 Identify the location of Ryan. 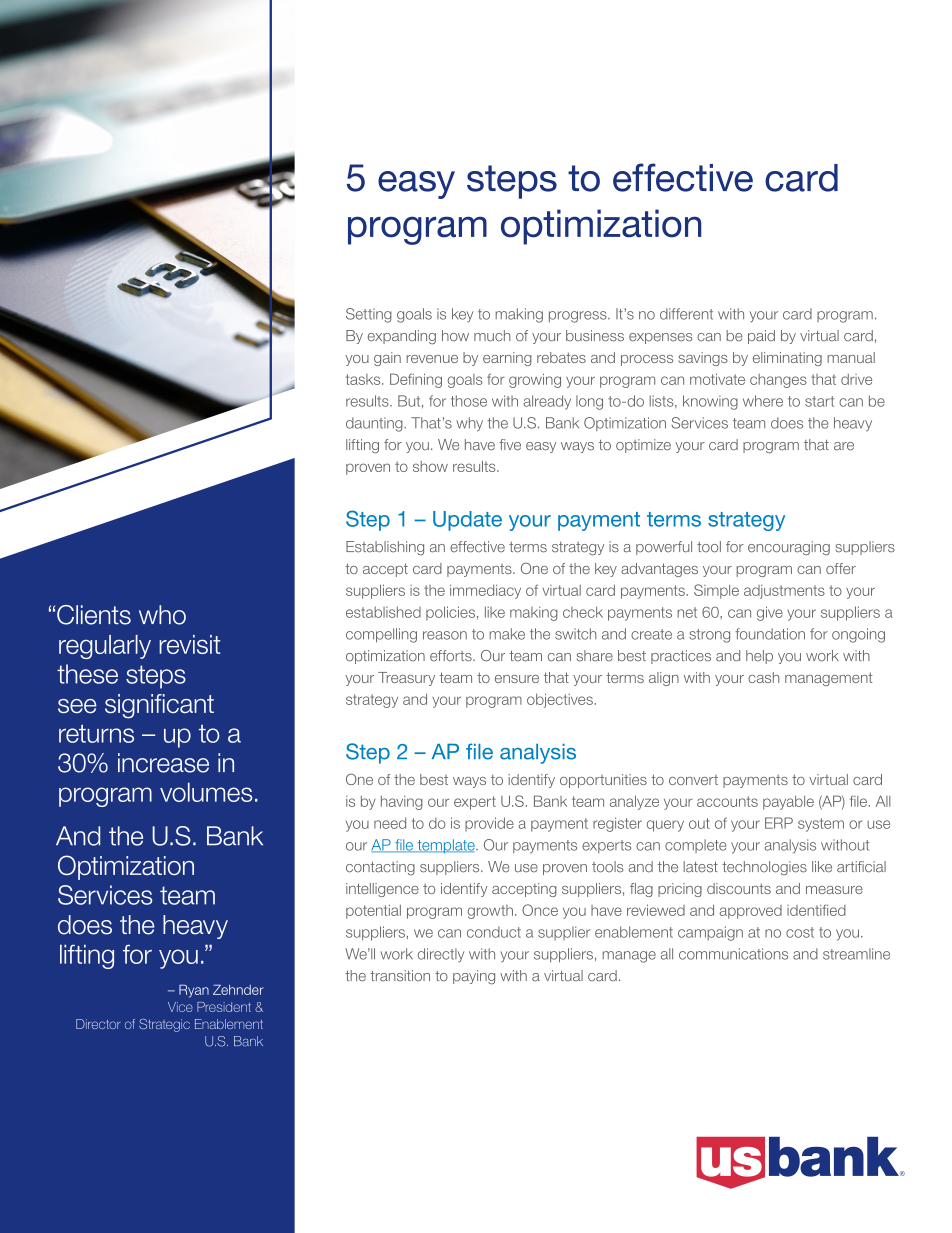
(194, 991).
